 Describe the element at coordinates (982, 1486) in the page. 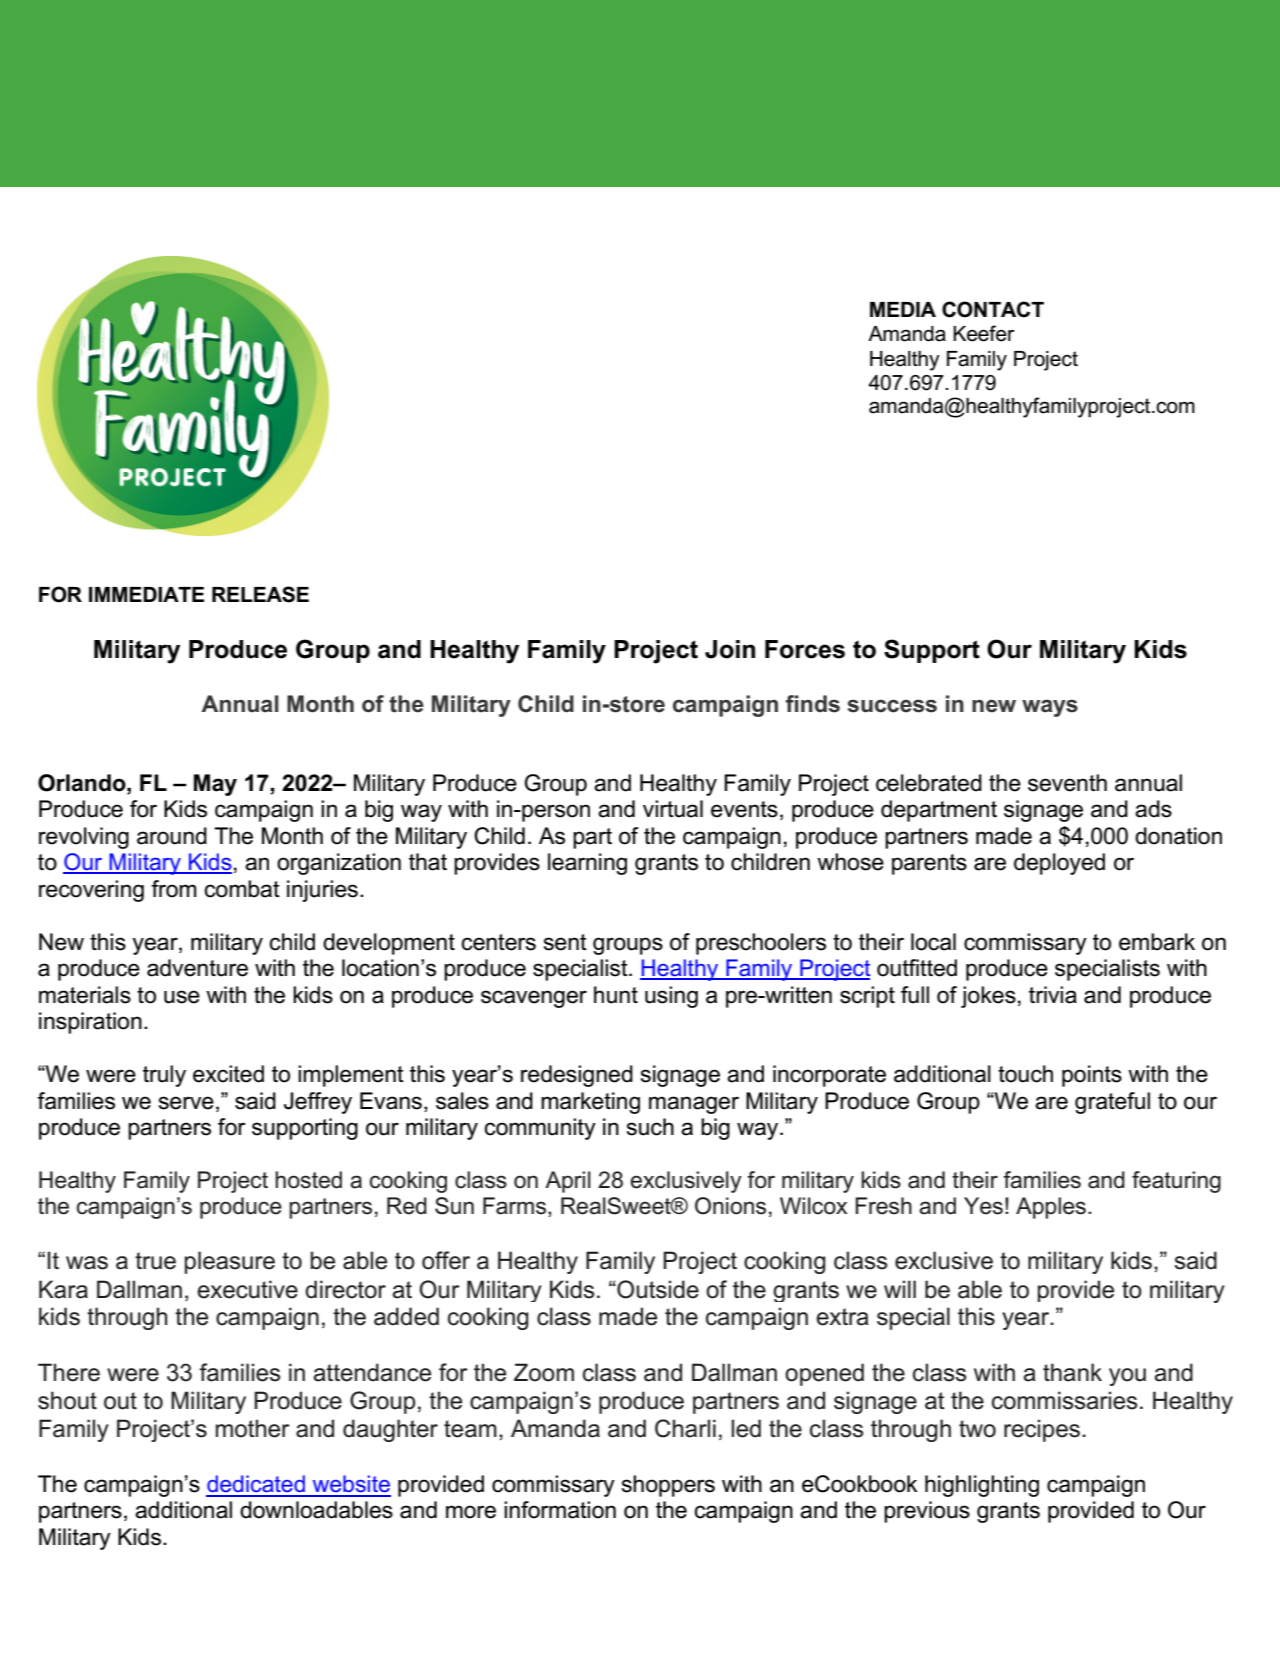

I see `highlighting` at that location.
